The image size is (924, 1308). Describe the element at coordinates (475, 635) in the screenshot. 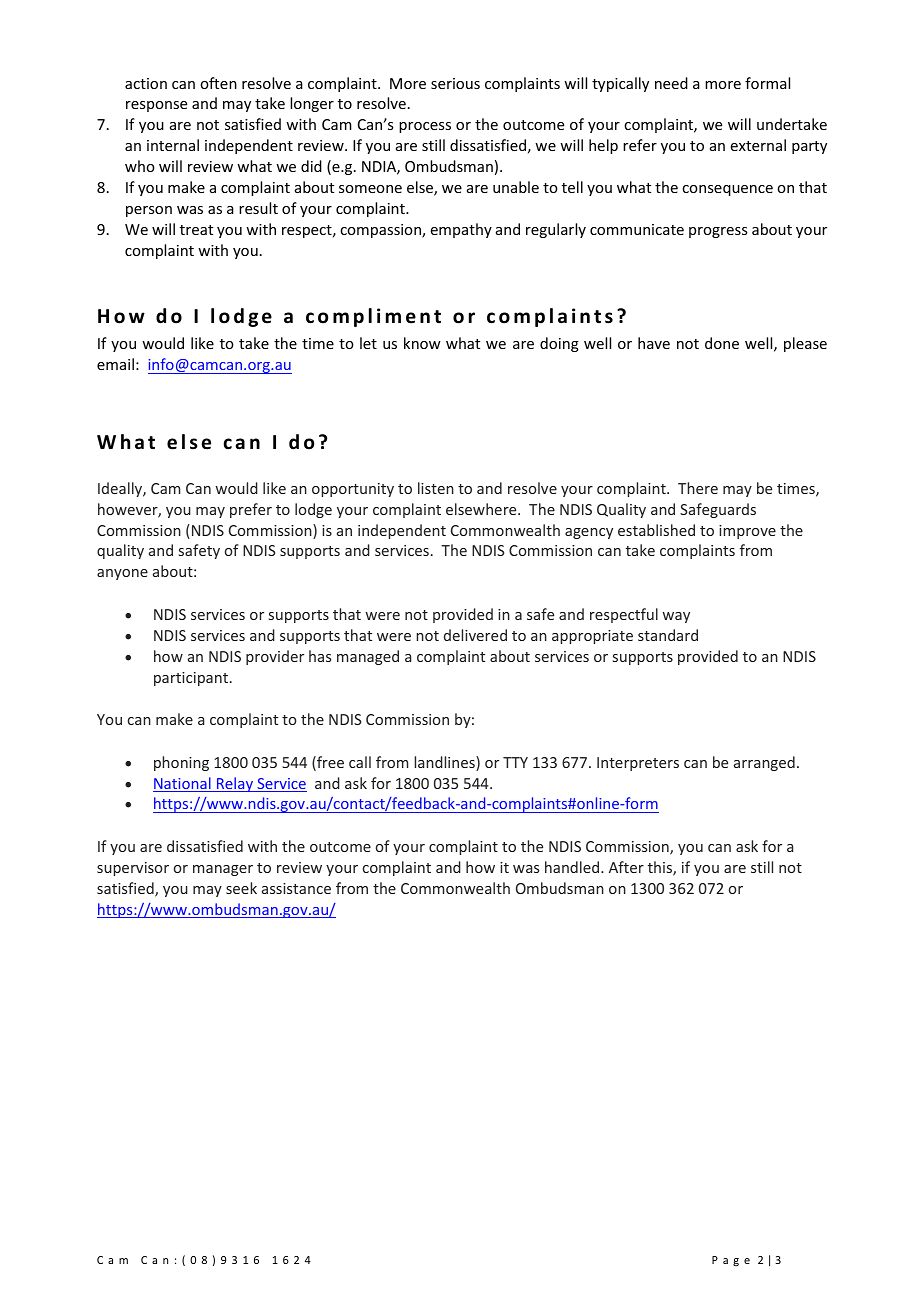

I see `delivered` at that location.
